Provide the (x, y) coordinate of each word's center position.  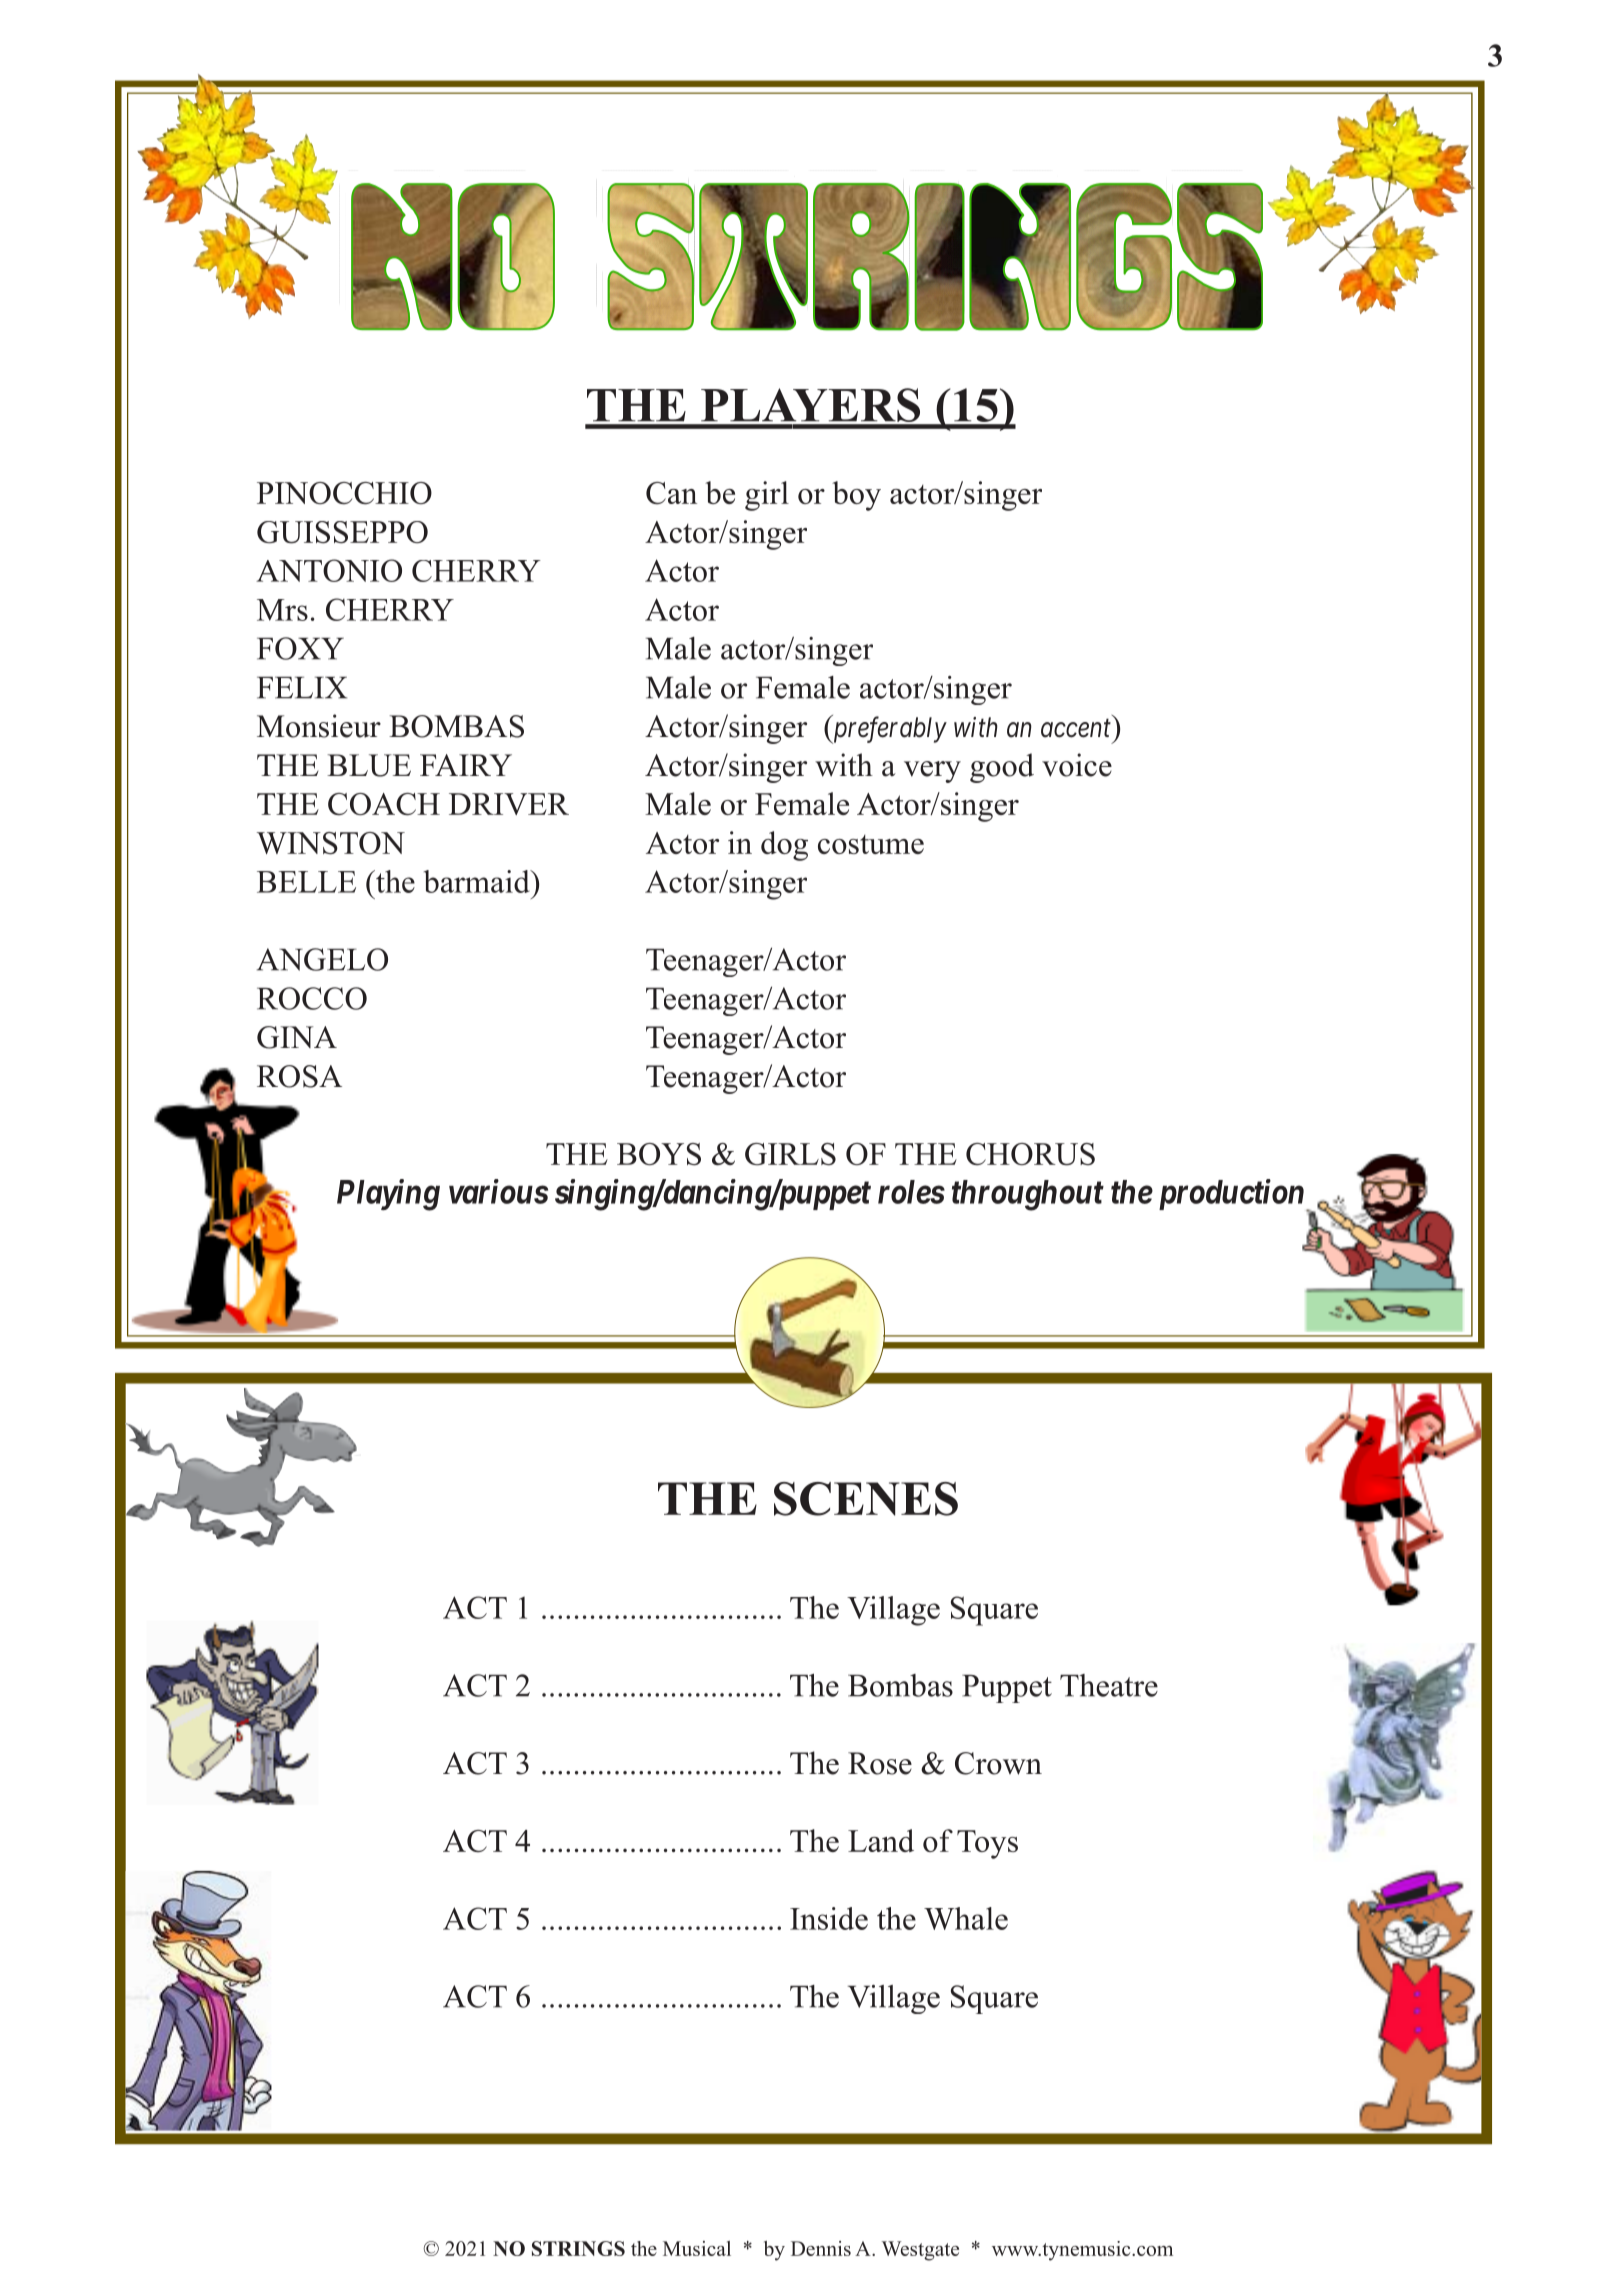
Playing (388, 1195)
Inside (829, 1918)
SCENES (866, 1499)
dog (784, 846)
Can (671, 493)
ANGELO (322, 959)
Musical (697, 2248)
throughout (1028, 1195)
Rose (880, 1763)
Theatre (1109, 1685)
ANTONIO (329, 570)
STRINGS (578, 2248)
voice (1077, 765)
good (1002, 768)
